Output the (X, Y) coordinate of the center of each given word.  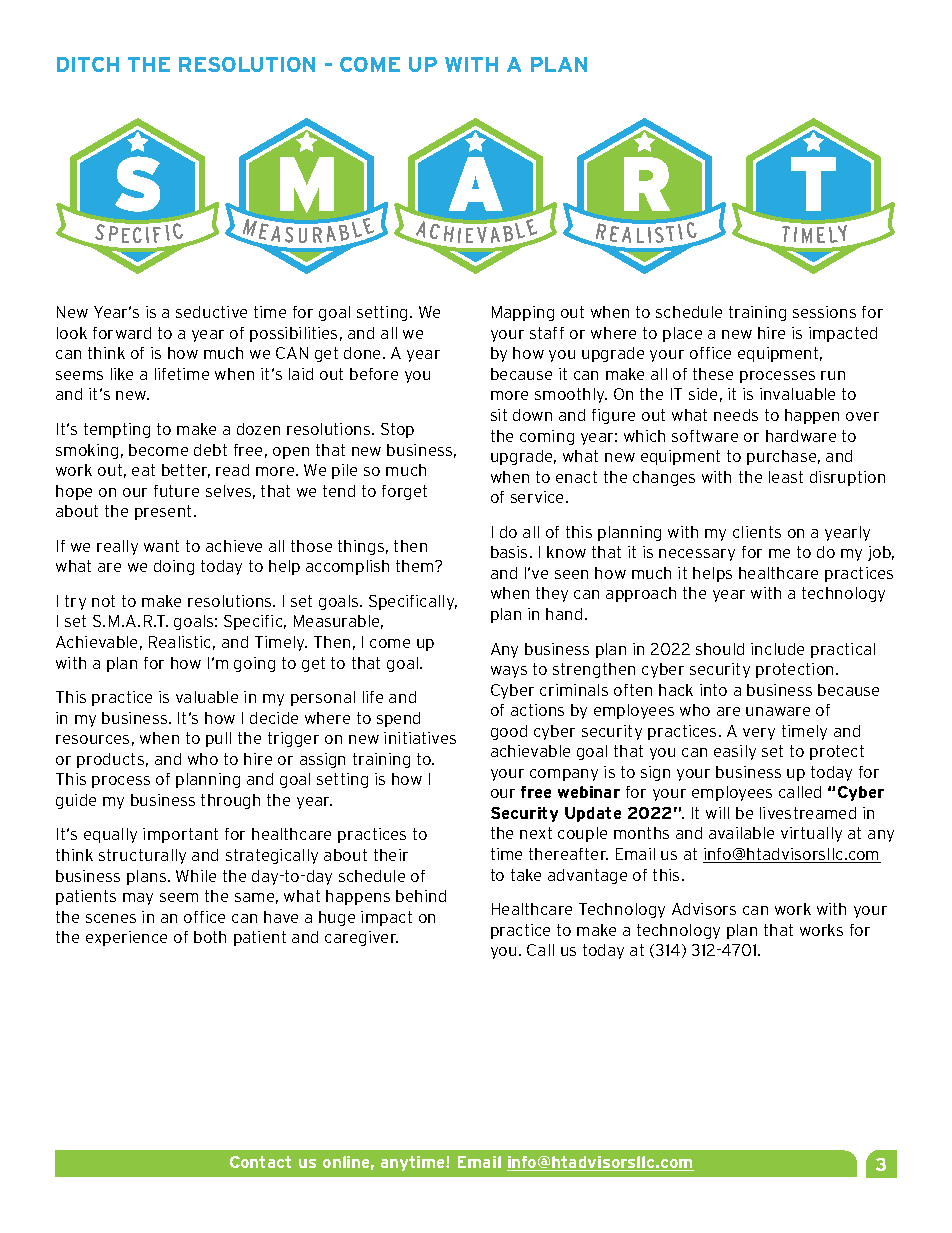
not (103, 601)
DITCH (88, 64)
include (777, 649)
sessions (824, 312)
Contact (260, 1162)
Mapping (523, 313)
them (416, 566)
